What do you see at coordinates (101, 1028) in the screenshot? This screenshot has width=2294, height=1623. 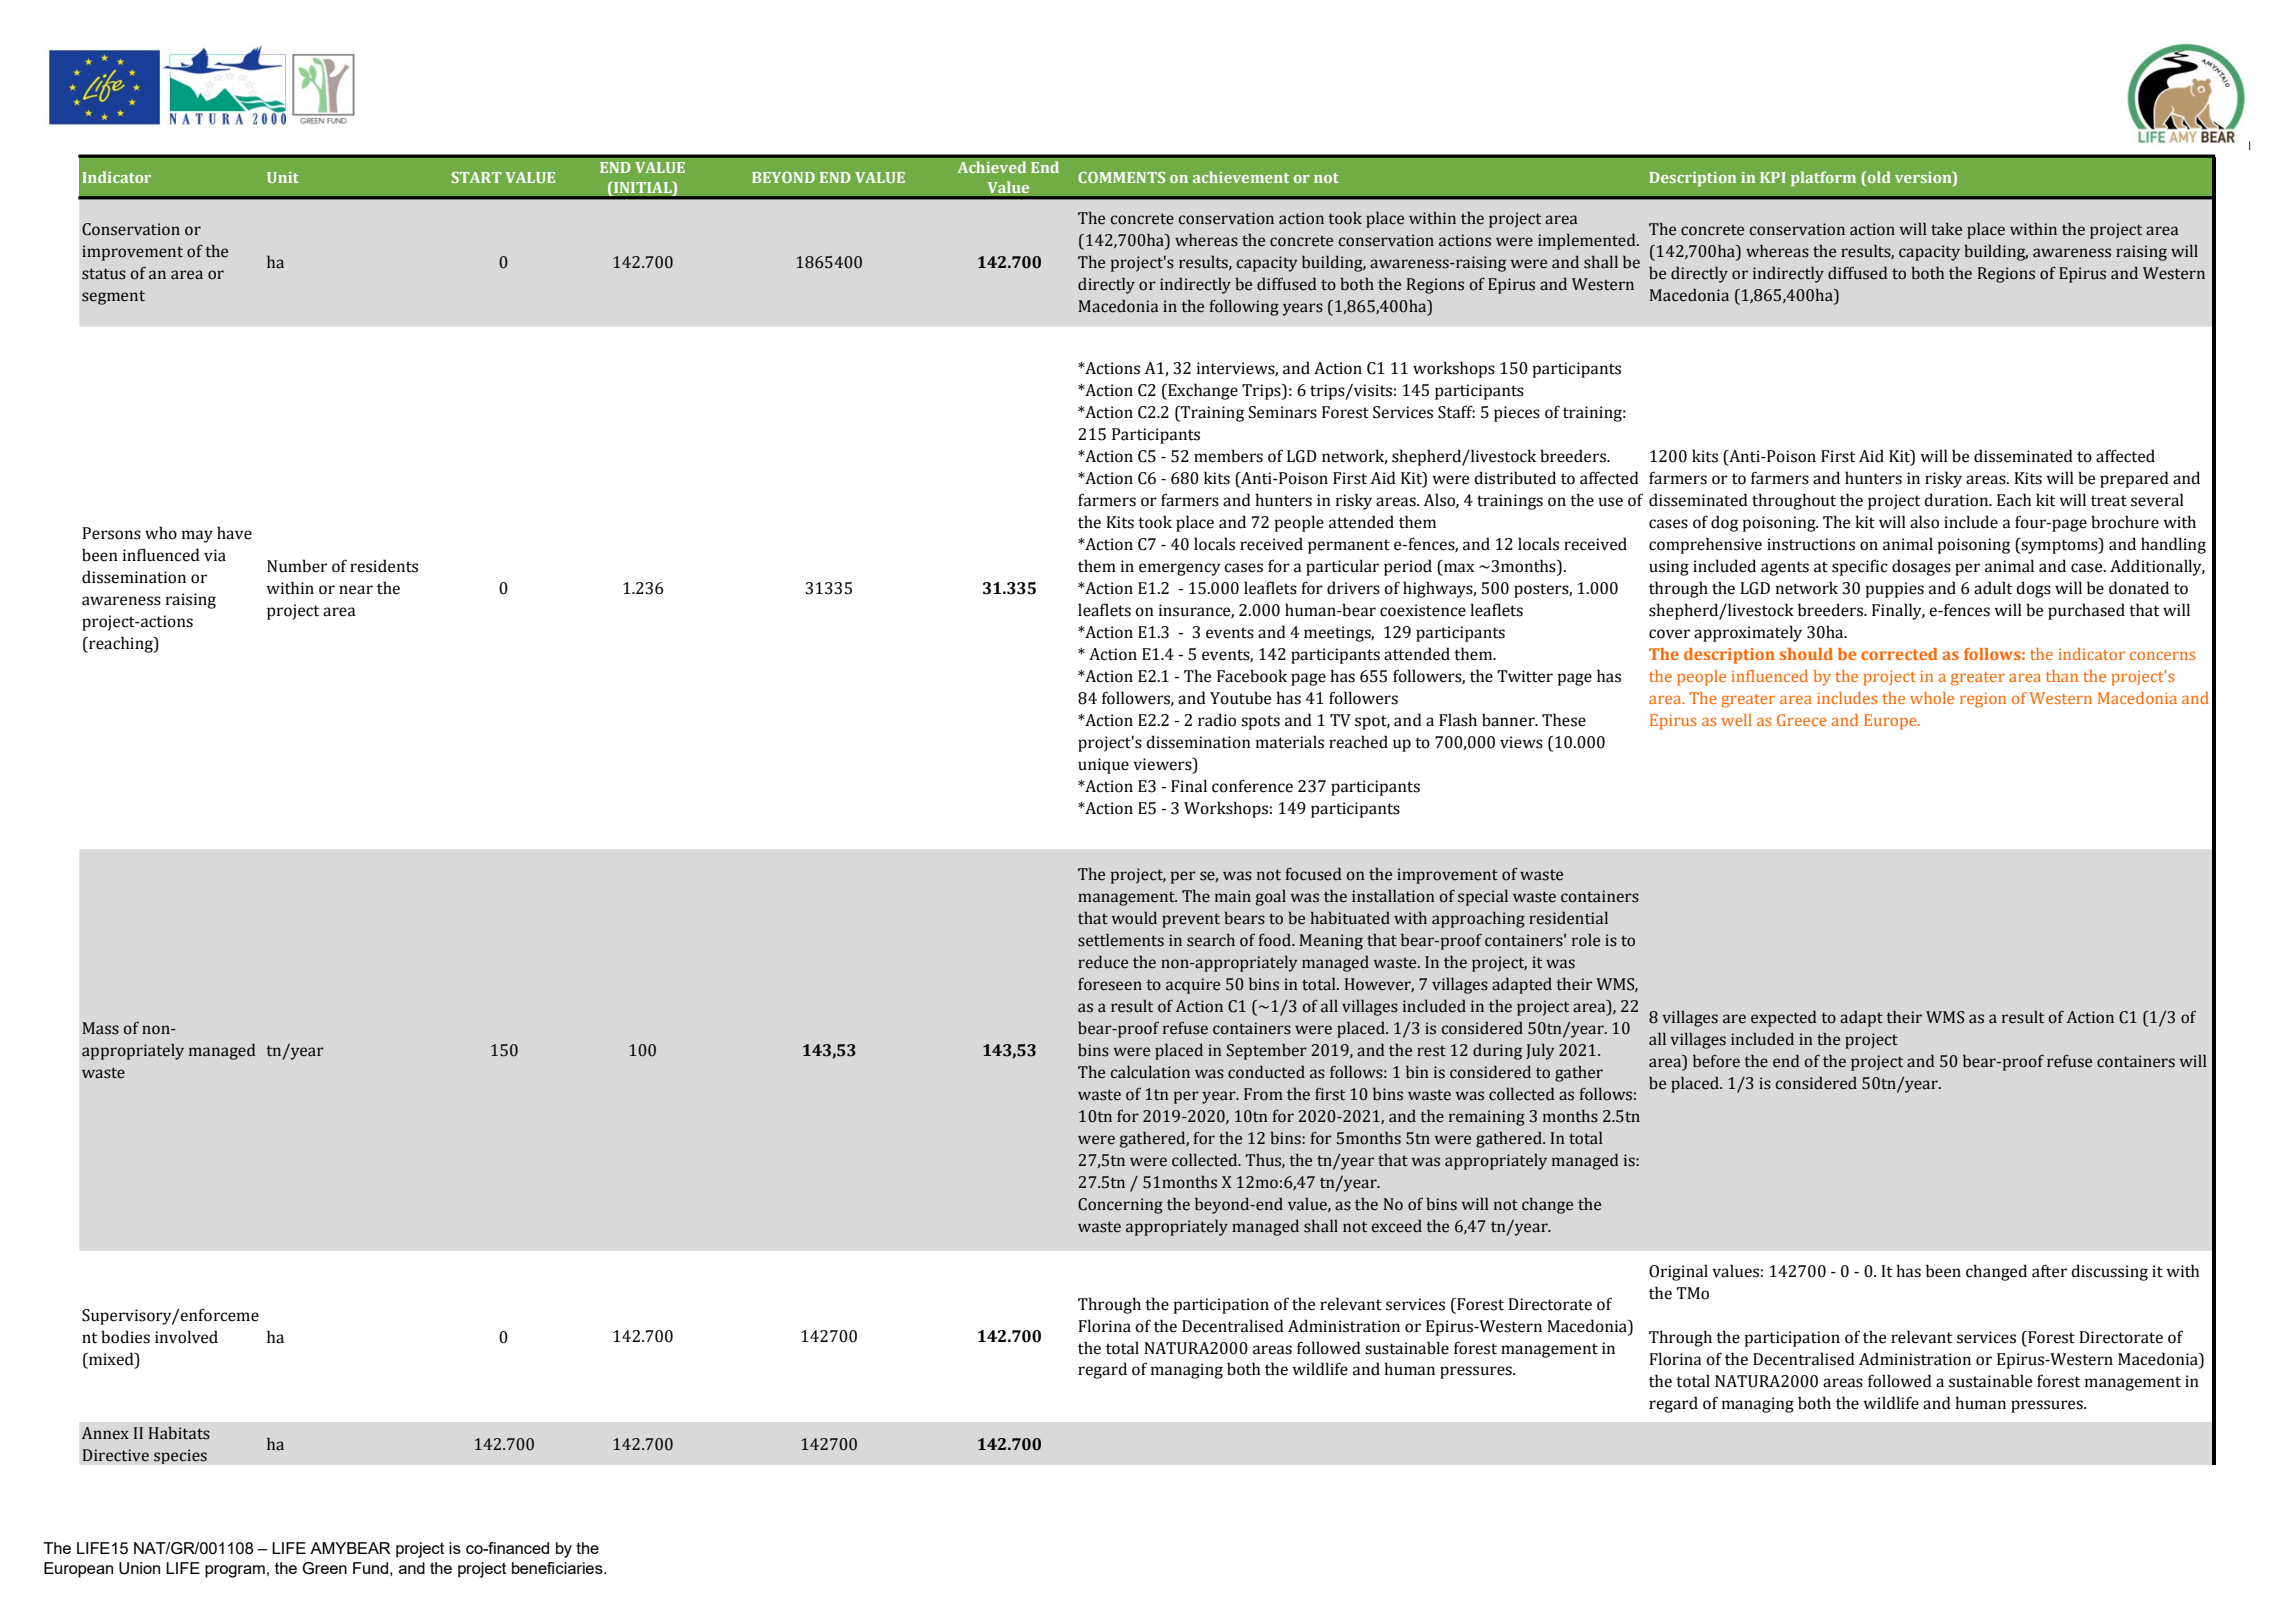 I see `Mass` at bounding box center [101, 1028].
